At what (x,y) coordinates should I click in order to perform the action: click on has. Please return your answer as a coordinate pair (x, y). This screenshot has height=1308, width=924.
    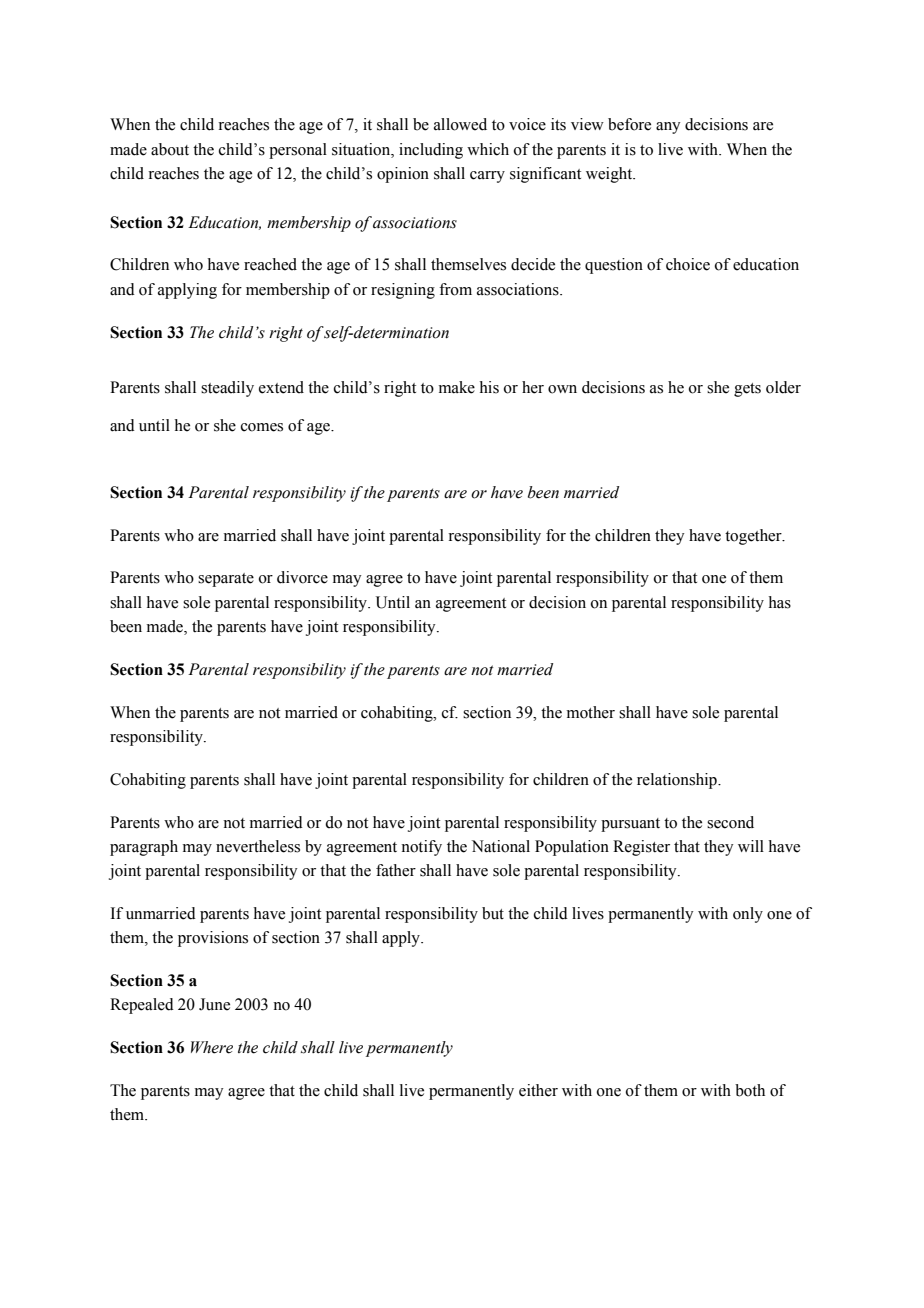
    Looking at the image, I should click on (780, 602).
